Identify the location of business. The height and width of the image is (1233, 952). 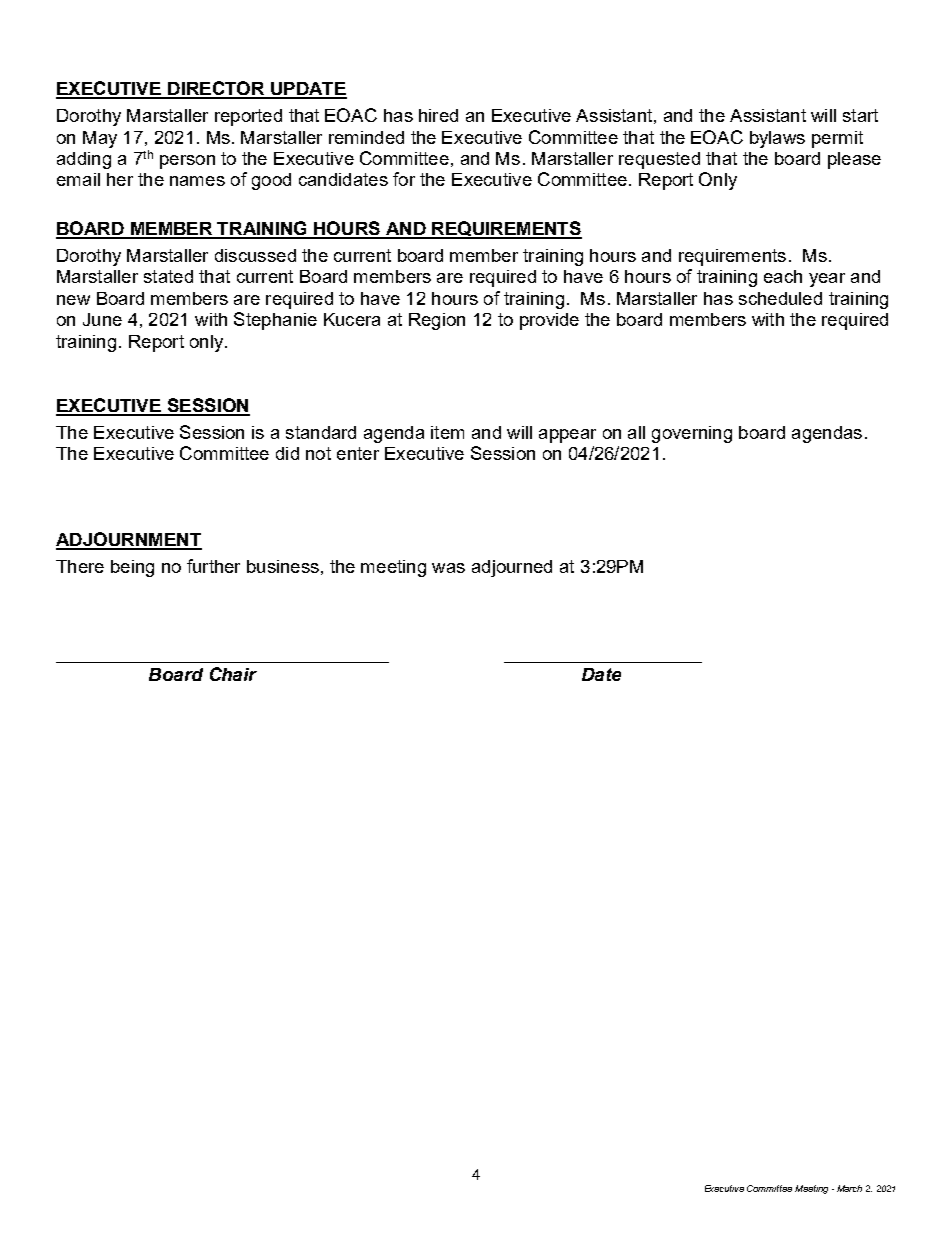
(283, 566).
